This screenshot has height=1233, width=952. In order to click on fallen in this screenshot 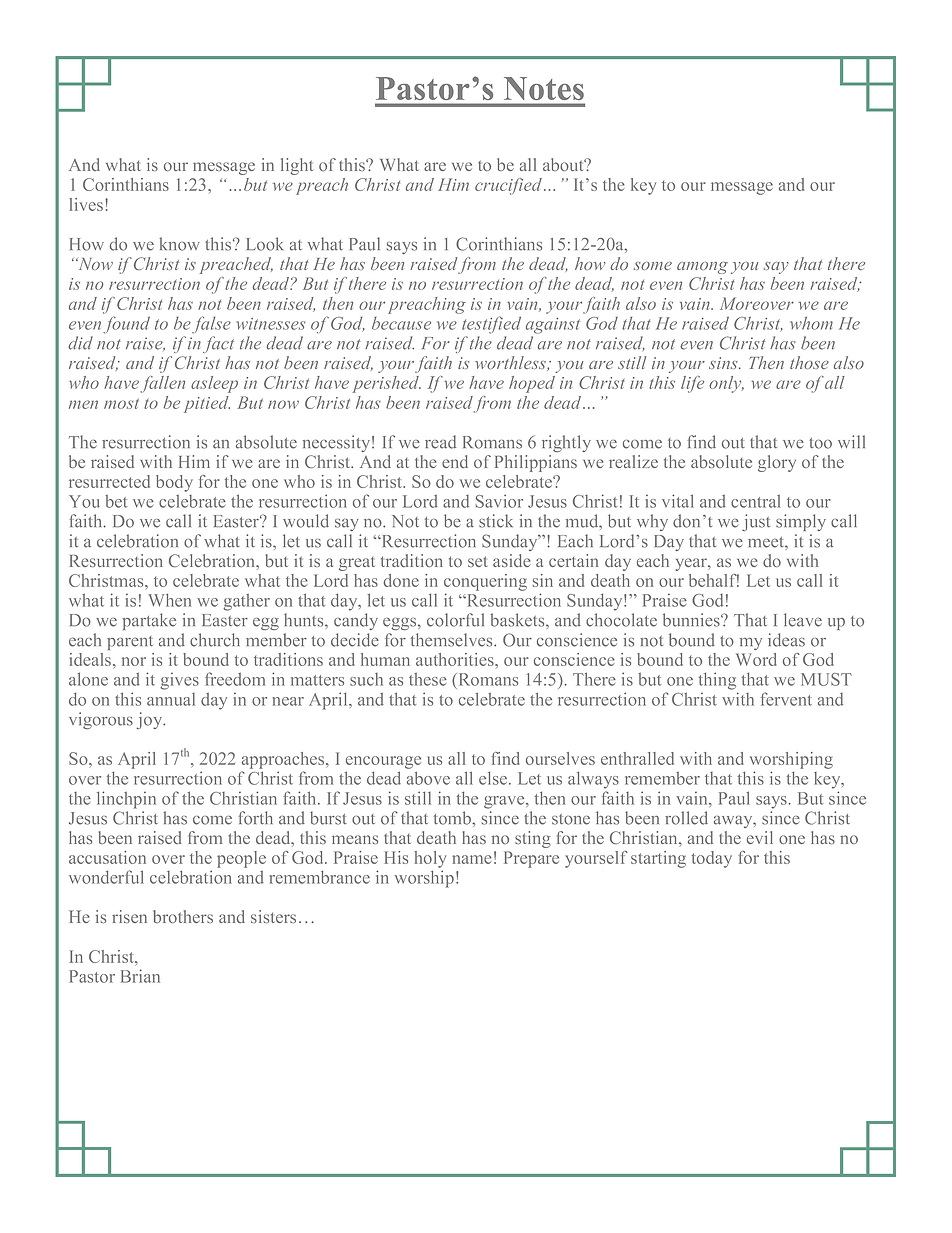, I will do `click(162, 384)`.
